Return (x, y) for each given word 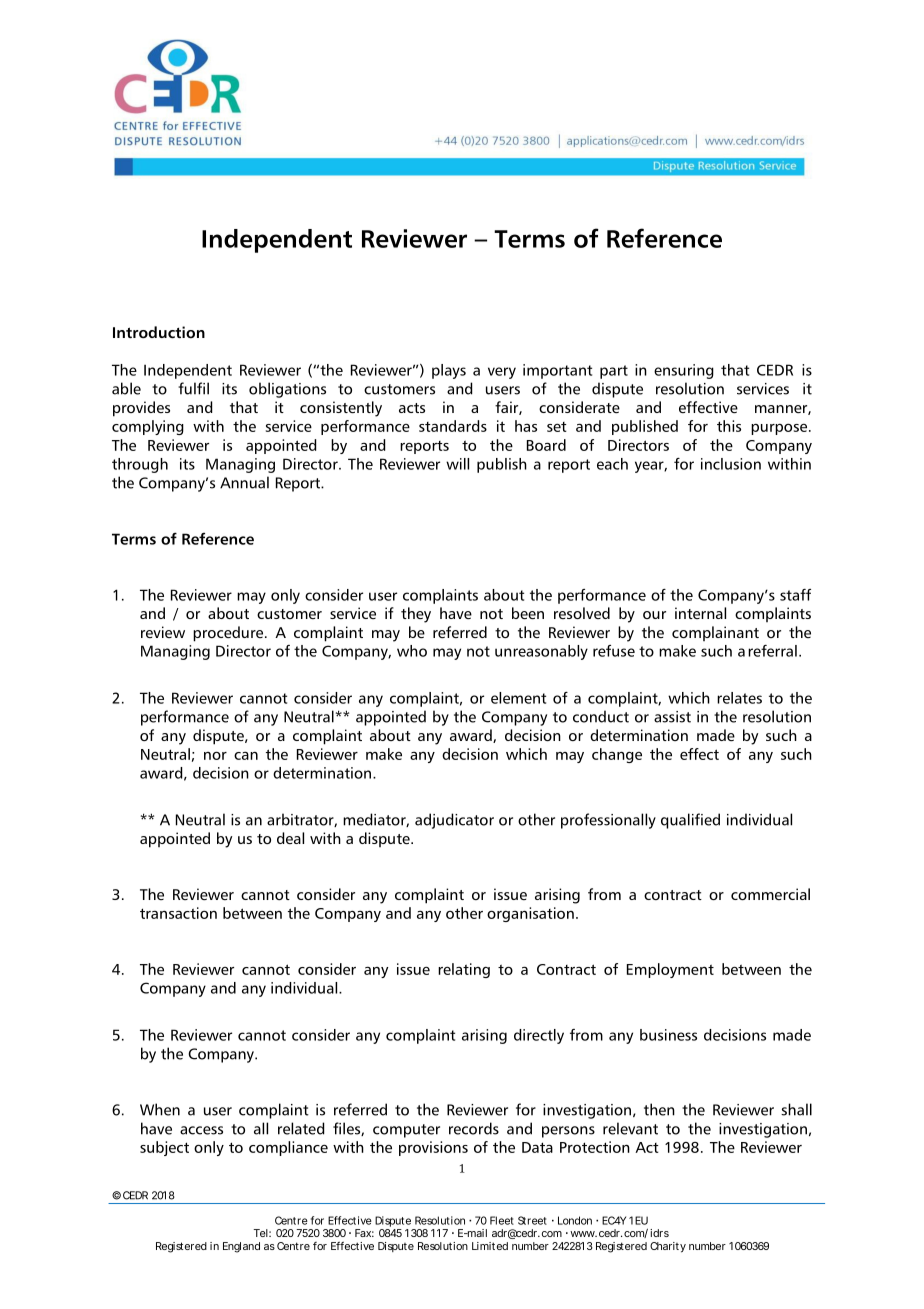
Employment (670, 970)
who (412, 651)
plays (449, 371)
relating (464, 970)
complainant (715, 633)
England (241, 1247)
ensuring (684, 371)
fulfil (193, 388)
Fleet (502, 1220)
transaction (178, 913)
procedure (229, 634)
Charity (668, 1247)
